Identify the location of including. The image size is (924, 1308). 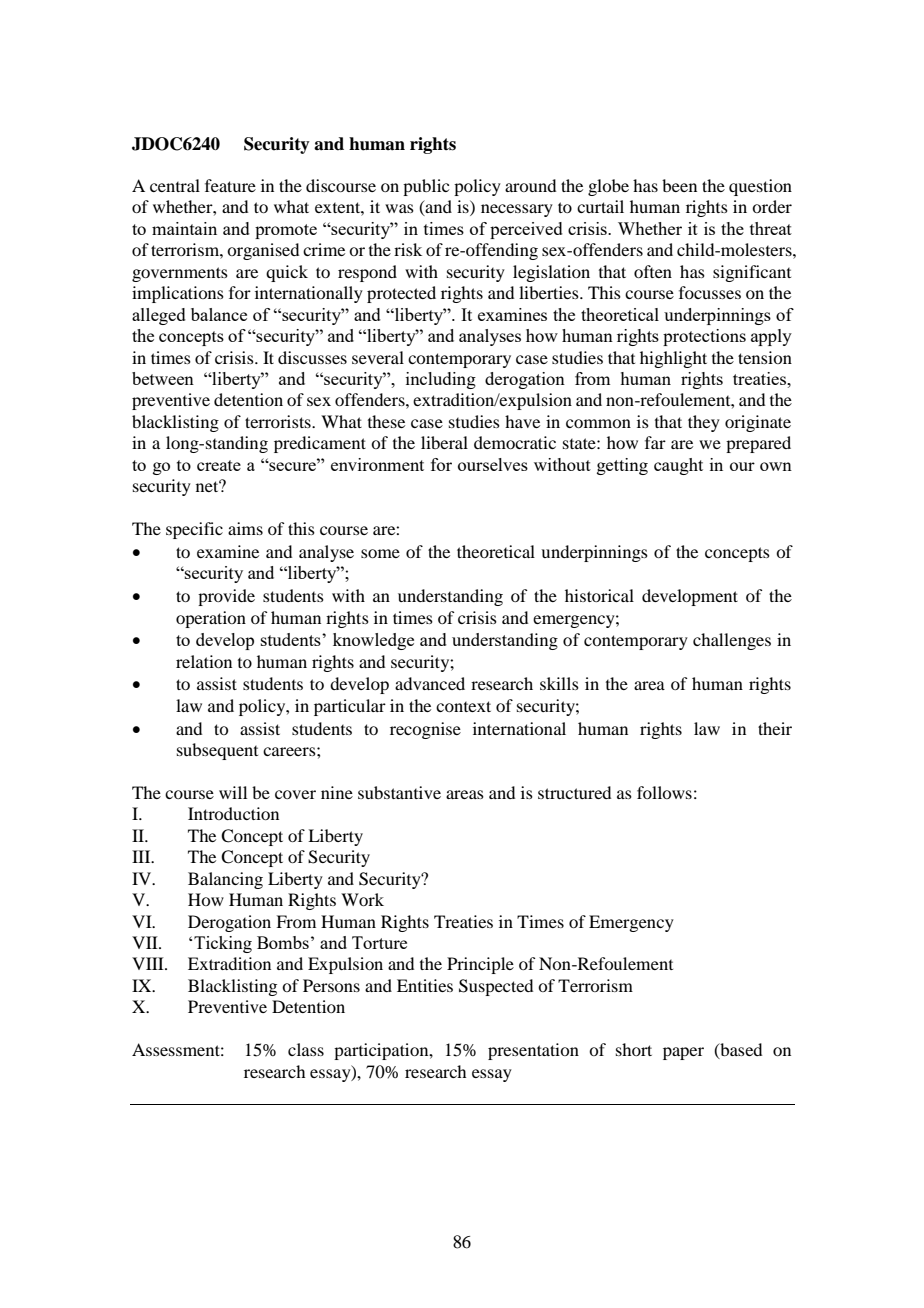
(441, 380).
